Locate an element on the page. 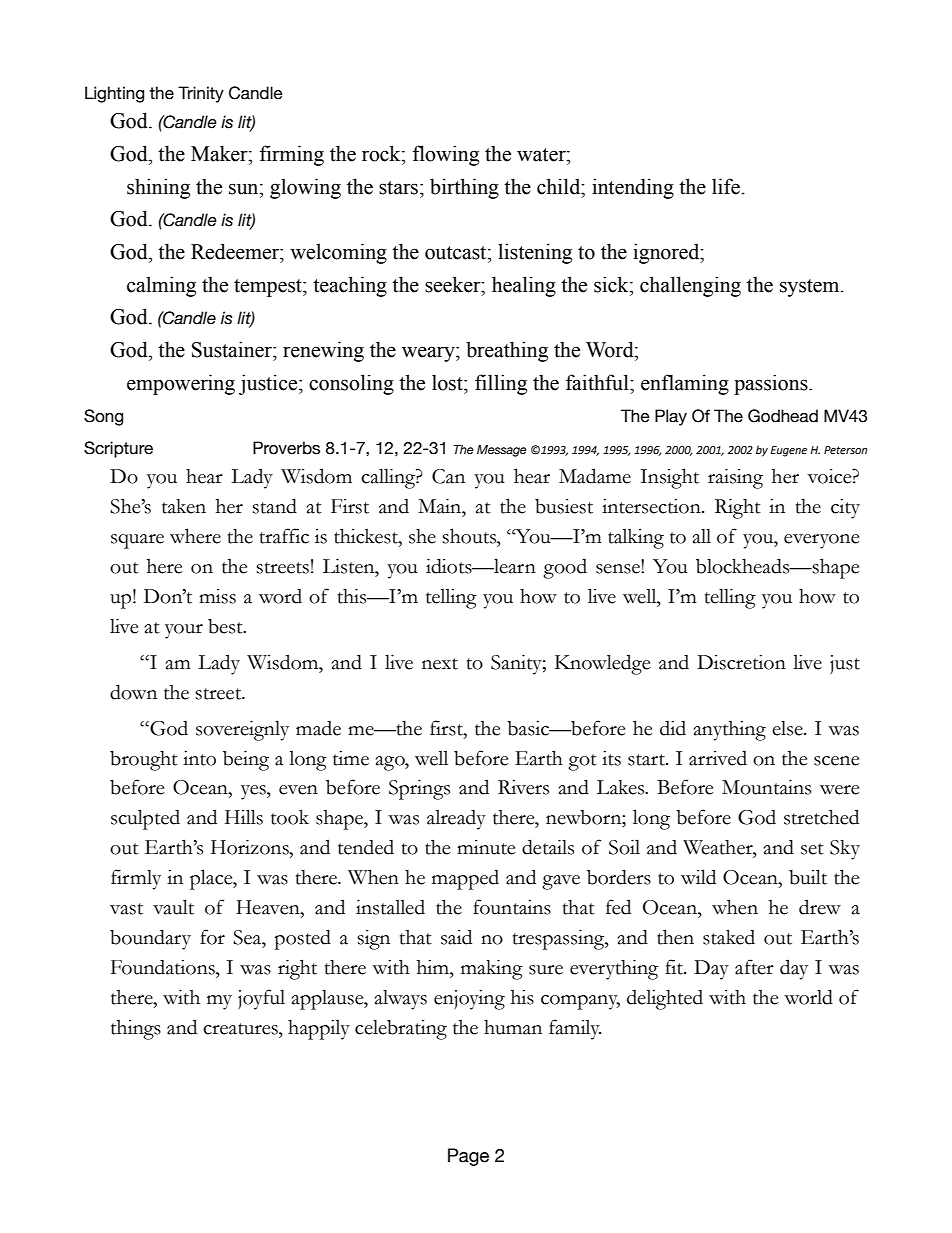 The image size is (952, 1233). into is located at coordinates (199, 758).
